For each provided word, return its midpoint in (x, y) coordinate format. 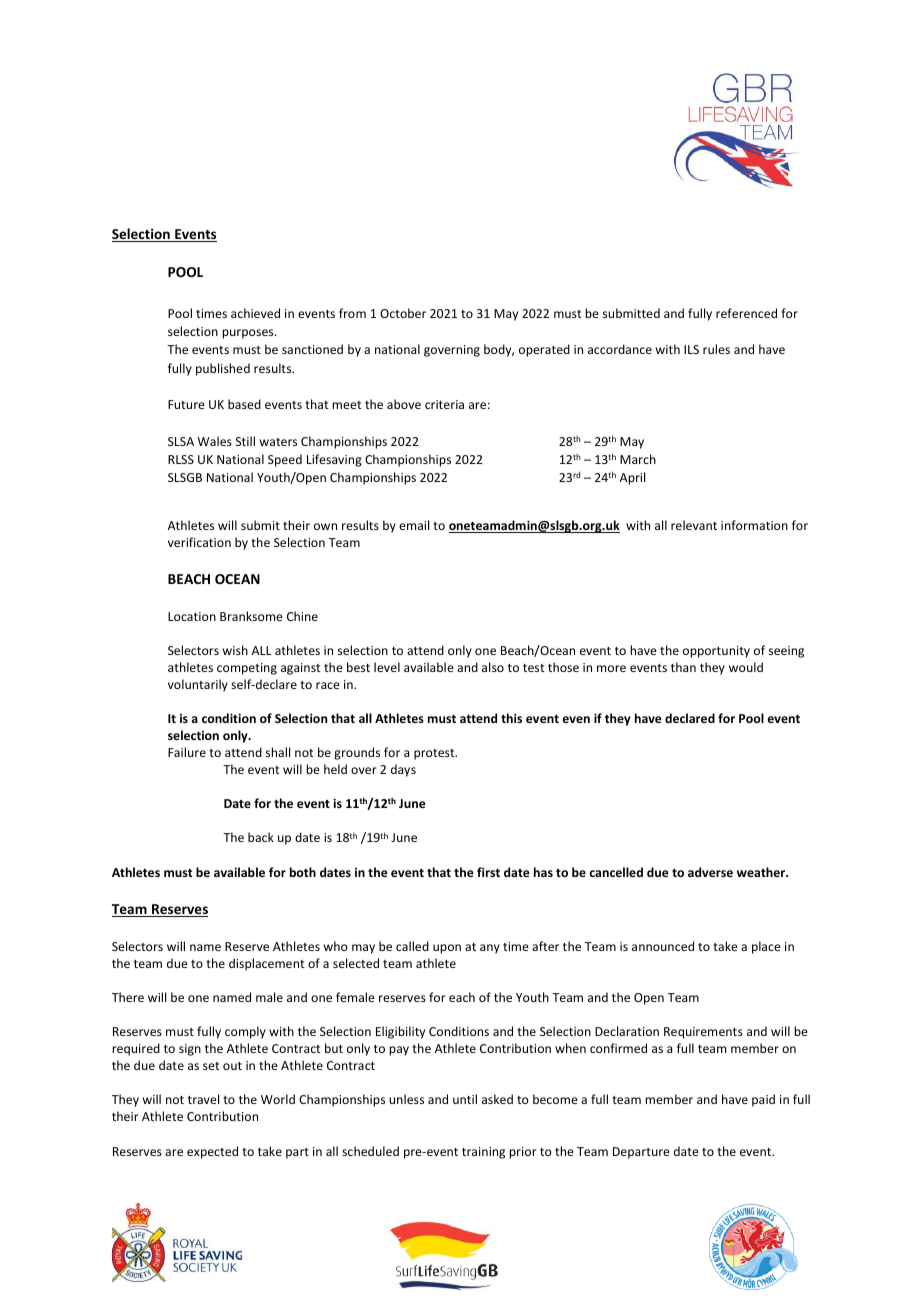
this (511, 718)
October (403, 313)
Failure (187, 752)
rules (716, 349)
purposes (249, 334)
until (465, 1099)
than (683, 667)
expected (212, 1152)
